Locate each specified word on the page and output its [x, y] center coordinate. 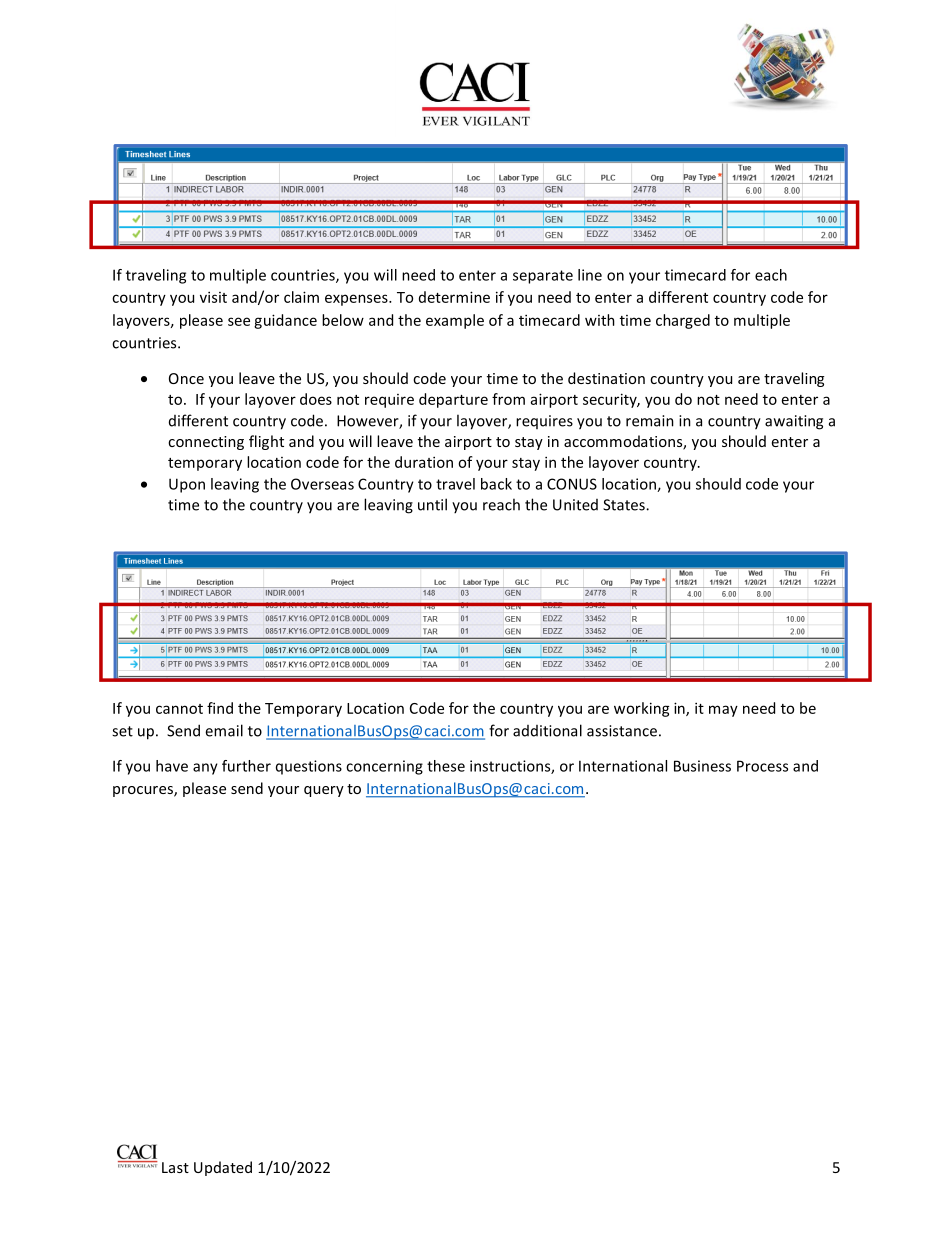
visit [213, 297]
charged [683, 321]
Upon [187, 485]
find [220, 708]
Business [702, 766]
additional [547, 730]
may [723, 711]
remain [650, 421]
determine [454, 297]
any [205, 769]
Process [762, 766]
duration [424, 462]
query [324, 791]
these [446, 766]
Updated [223, 1168]
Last [175, 1167]
